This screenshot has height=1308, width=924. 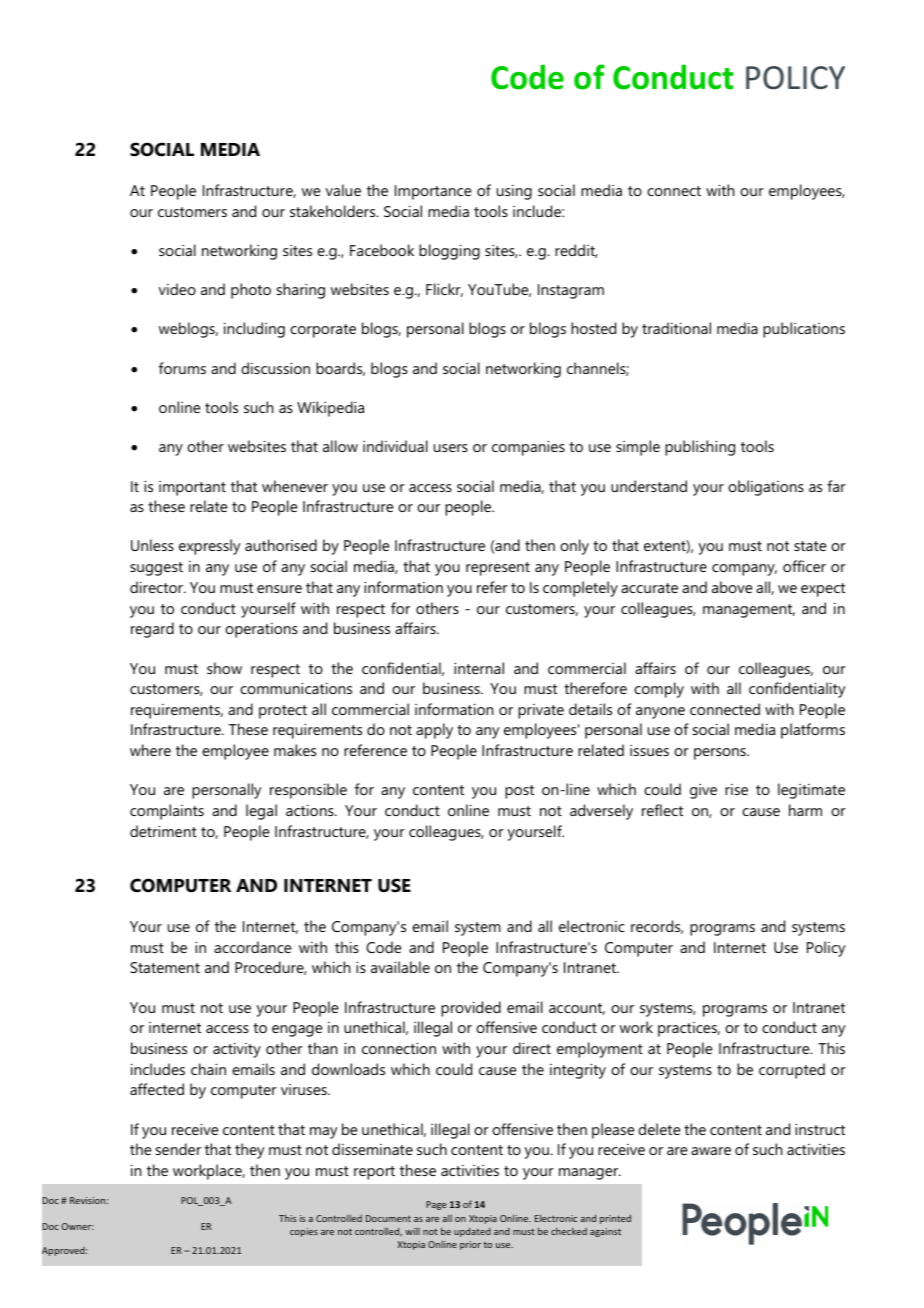 What do you see at coordinates (251, 291) in the screenshot?
I see `photo` at bounding box center [251, 291].
